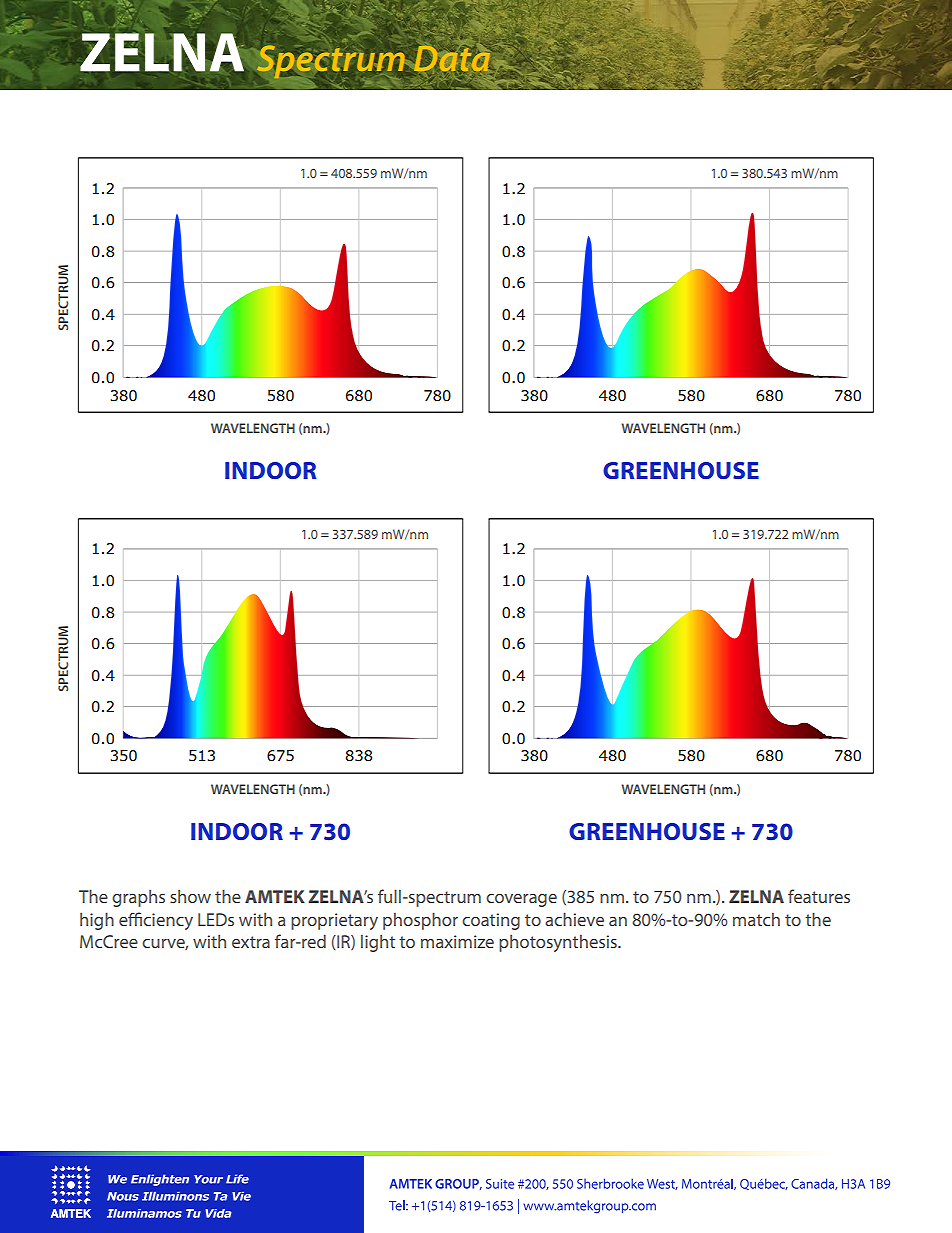 The width and height of the screenshot is (952, 1233). I want to click on features, so click(819, 896).
